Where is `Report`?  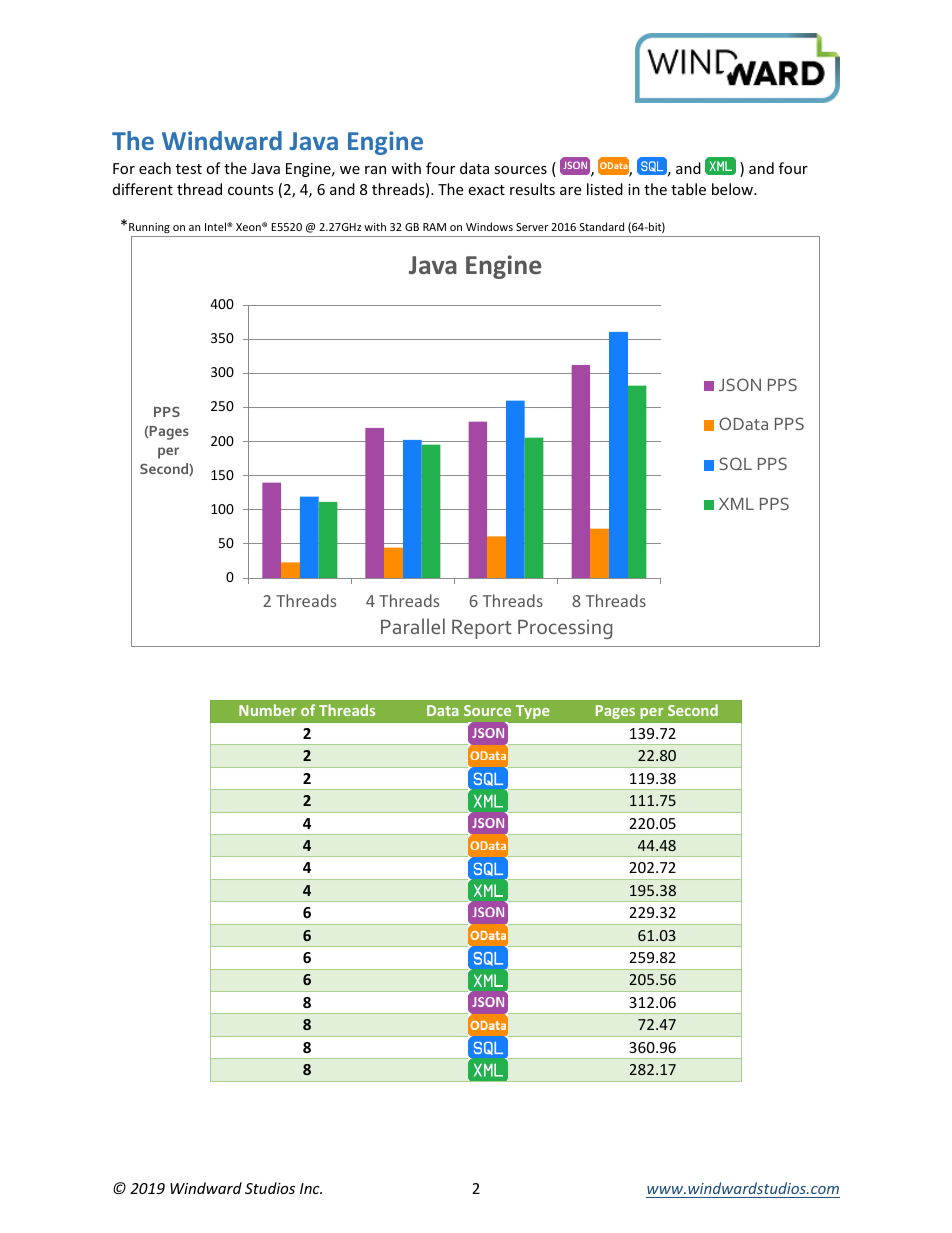
Report is located at coordinates (482, 629).
